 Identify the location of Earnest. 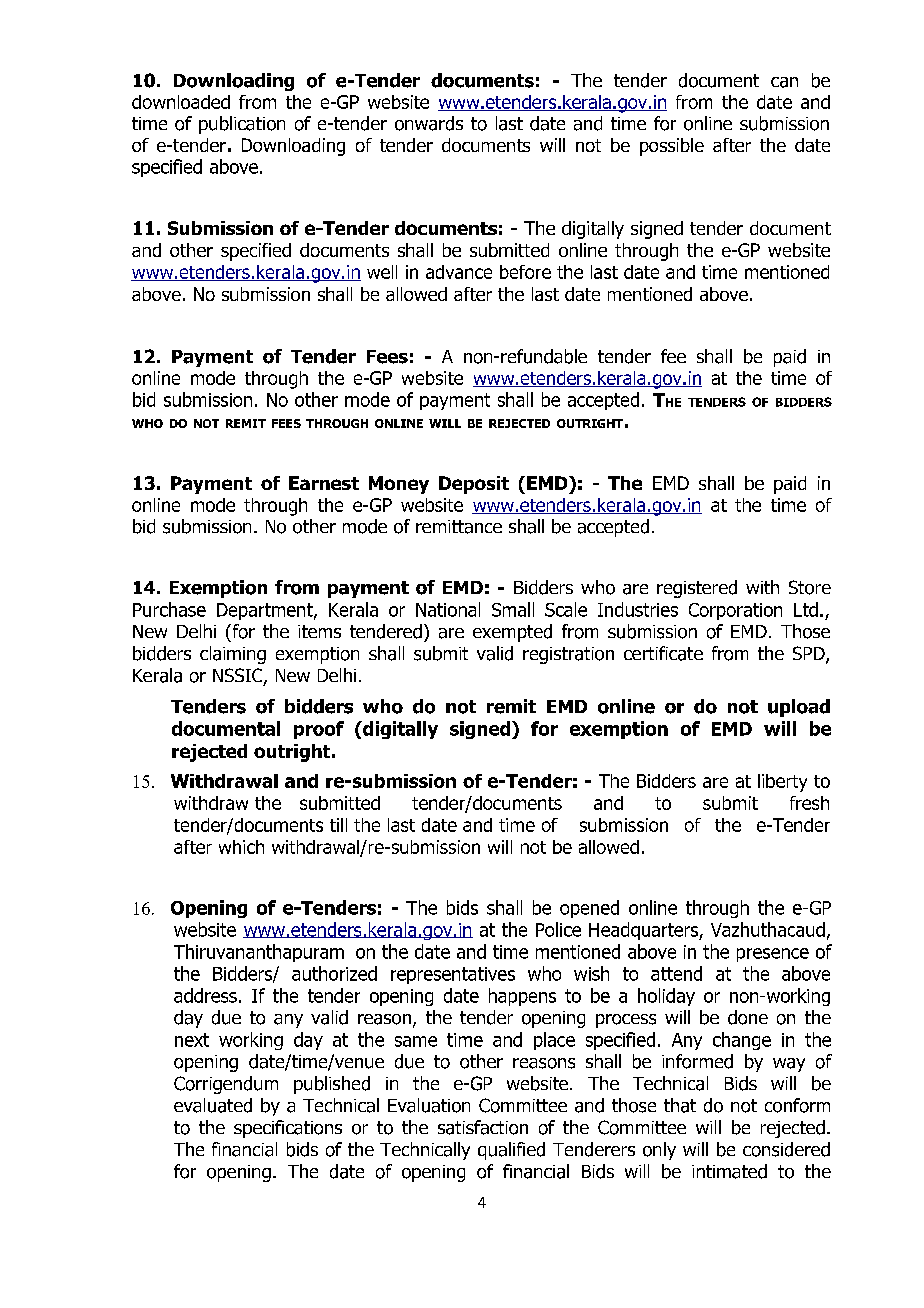
(324, 483).
